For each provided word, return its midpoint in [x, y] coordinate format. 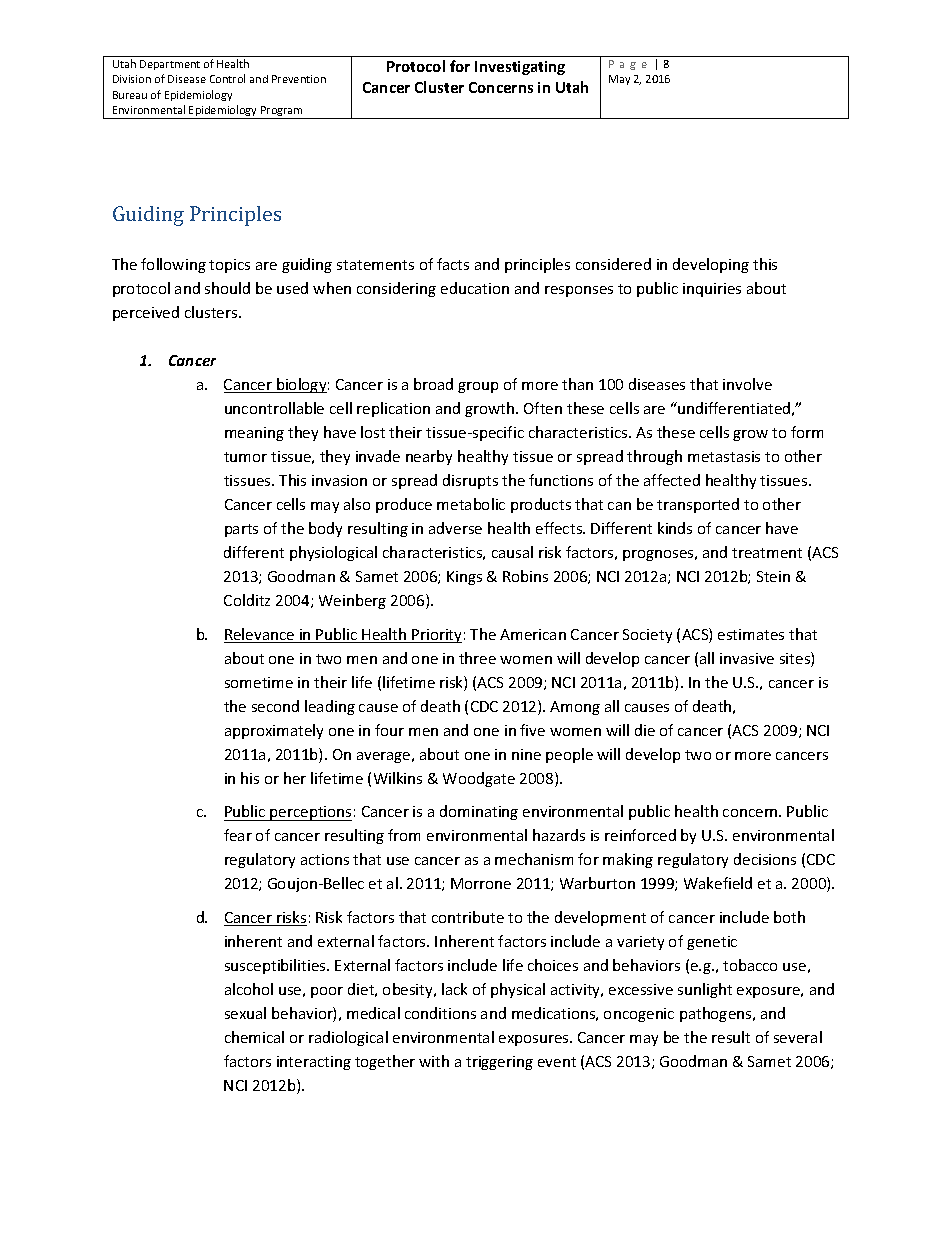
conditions [440, 1013]
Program [282, 112]
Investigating [520, 68]
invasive [747, 658]
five [532, 730]
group [478, 387]
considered [613, 264]
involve [747, 384]
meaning [254, 434]
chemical [254, 1037]
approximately [274, 731]
